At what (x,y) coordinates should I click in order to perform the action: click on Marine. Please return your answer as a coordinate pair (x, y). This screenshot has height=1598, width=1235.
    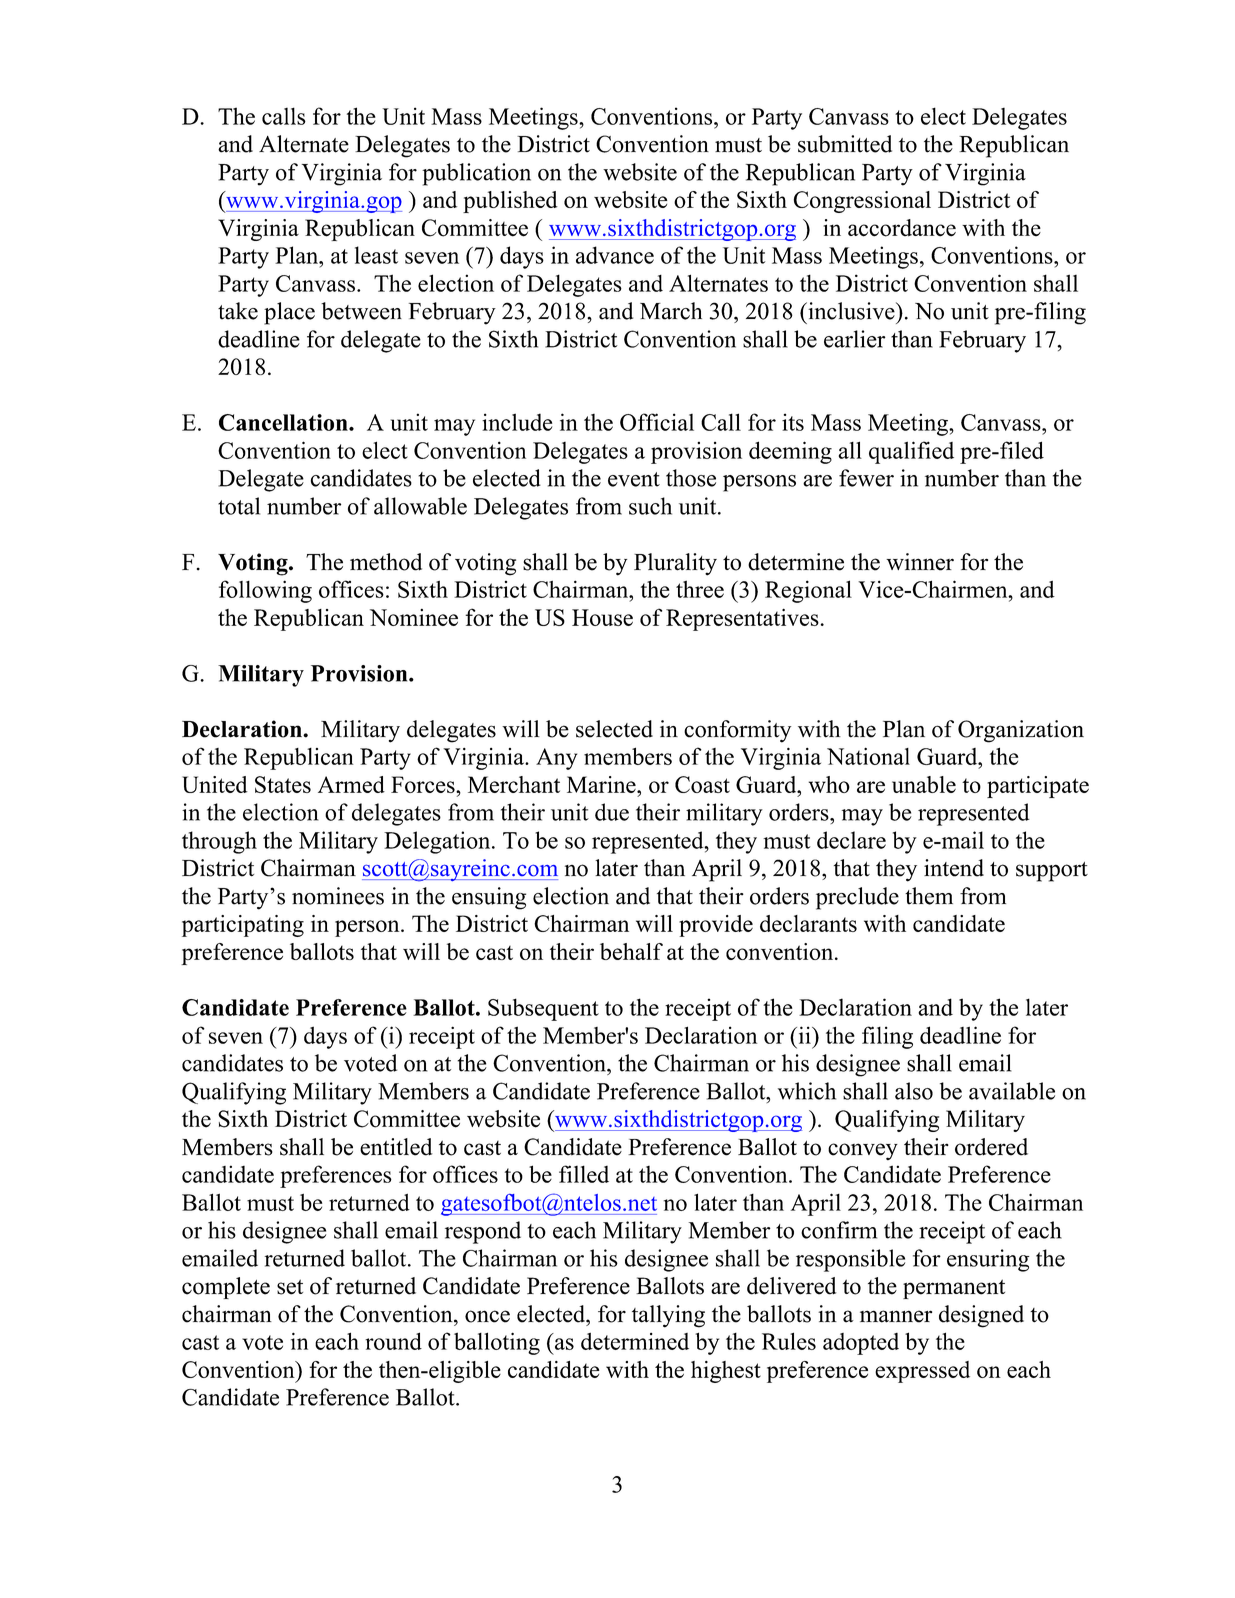
    Looking at the image, I should click on (602, 784).
